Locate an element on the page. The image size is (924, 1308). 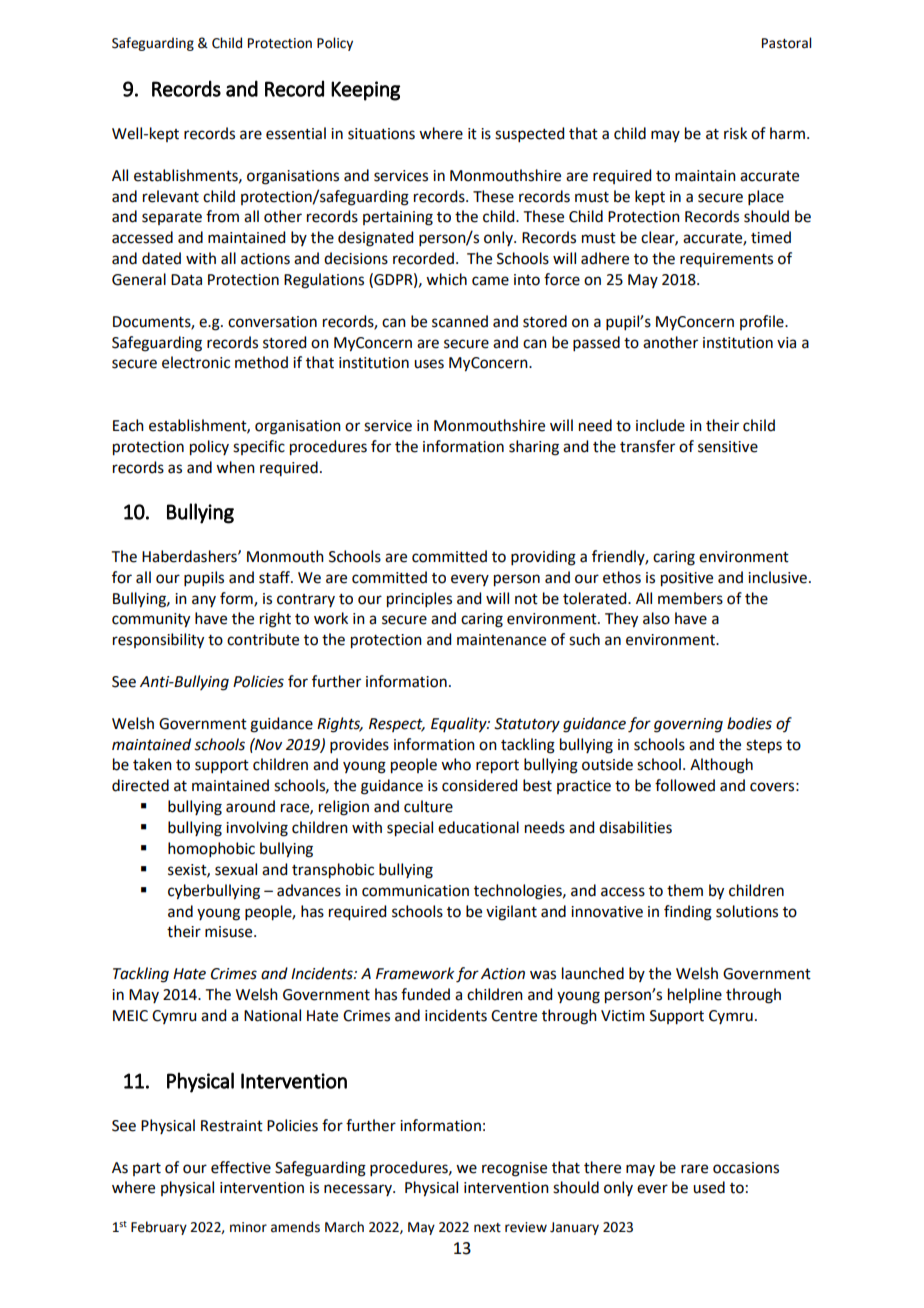
any is located at coordinates (204, 601).
